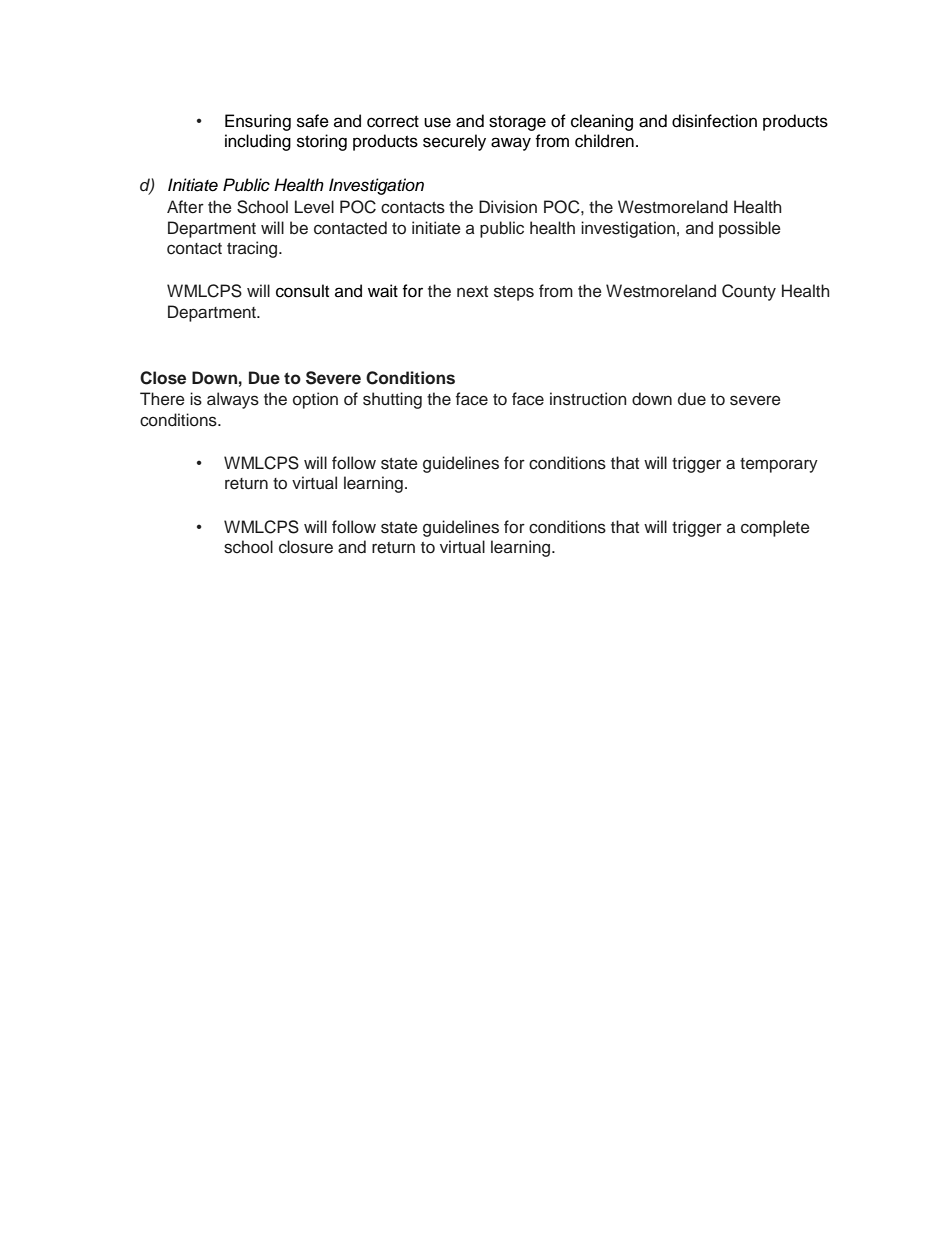 The image size is (952, 1233). I want to click on possible, so click(750, 229).
